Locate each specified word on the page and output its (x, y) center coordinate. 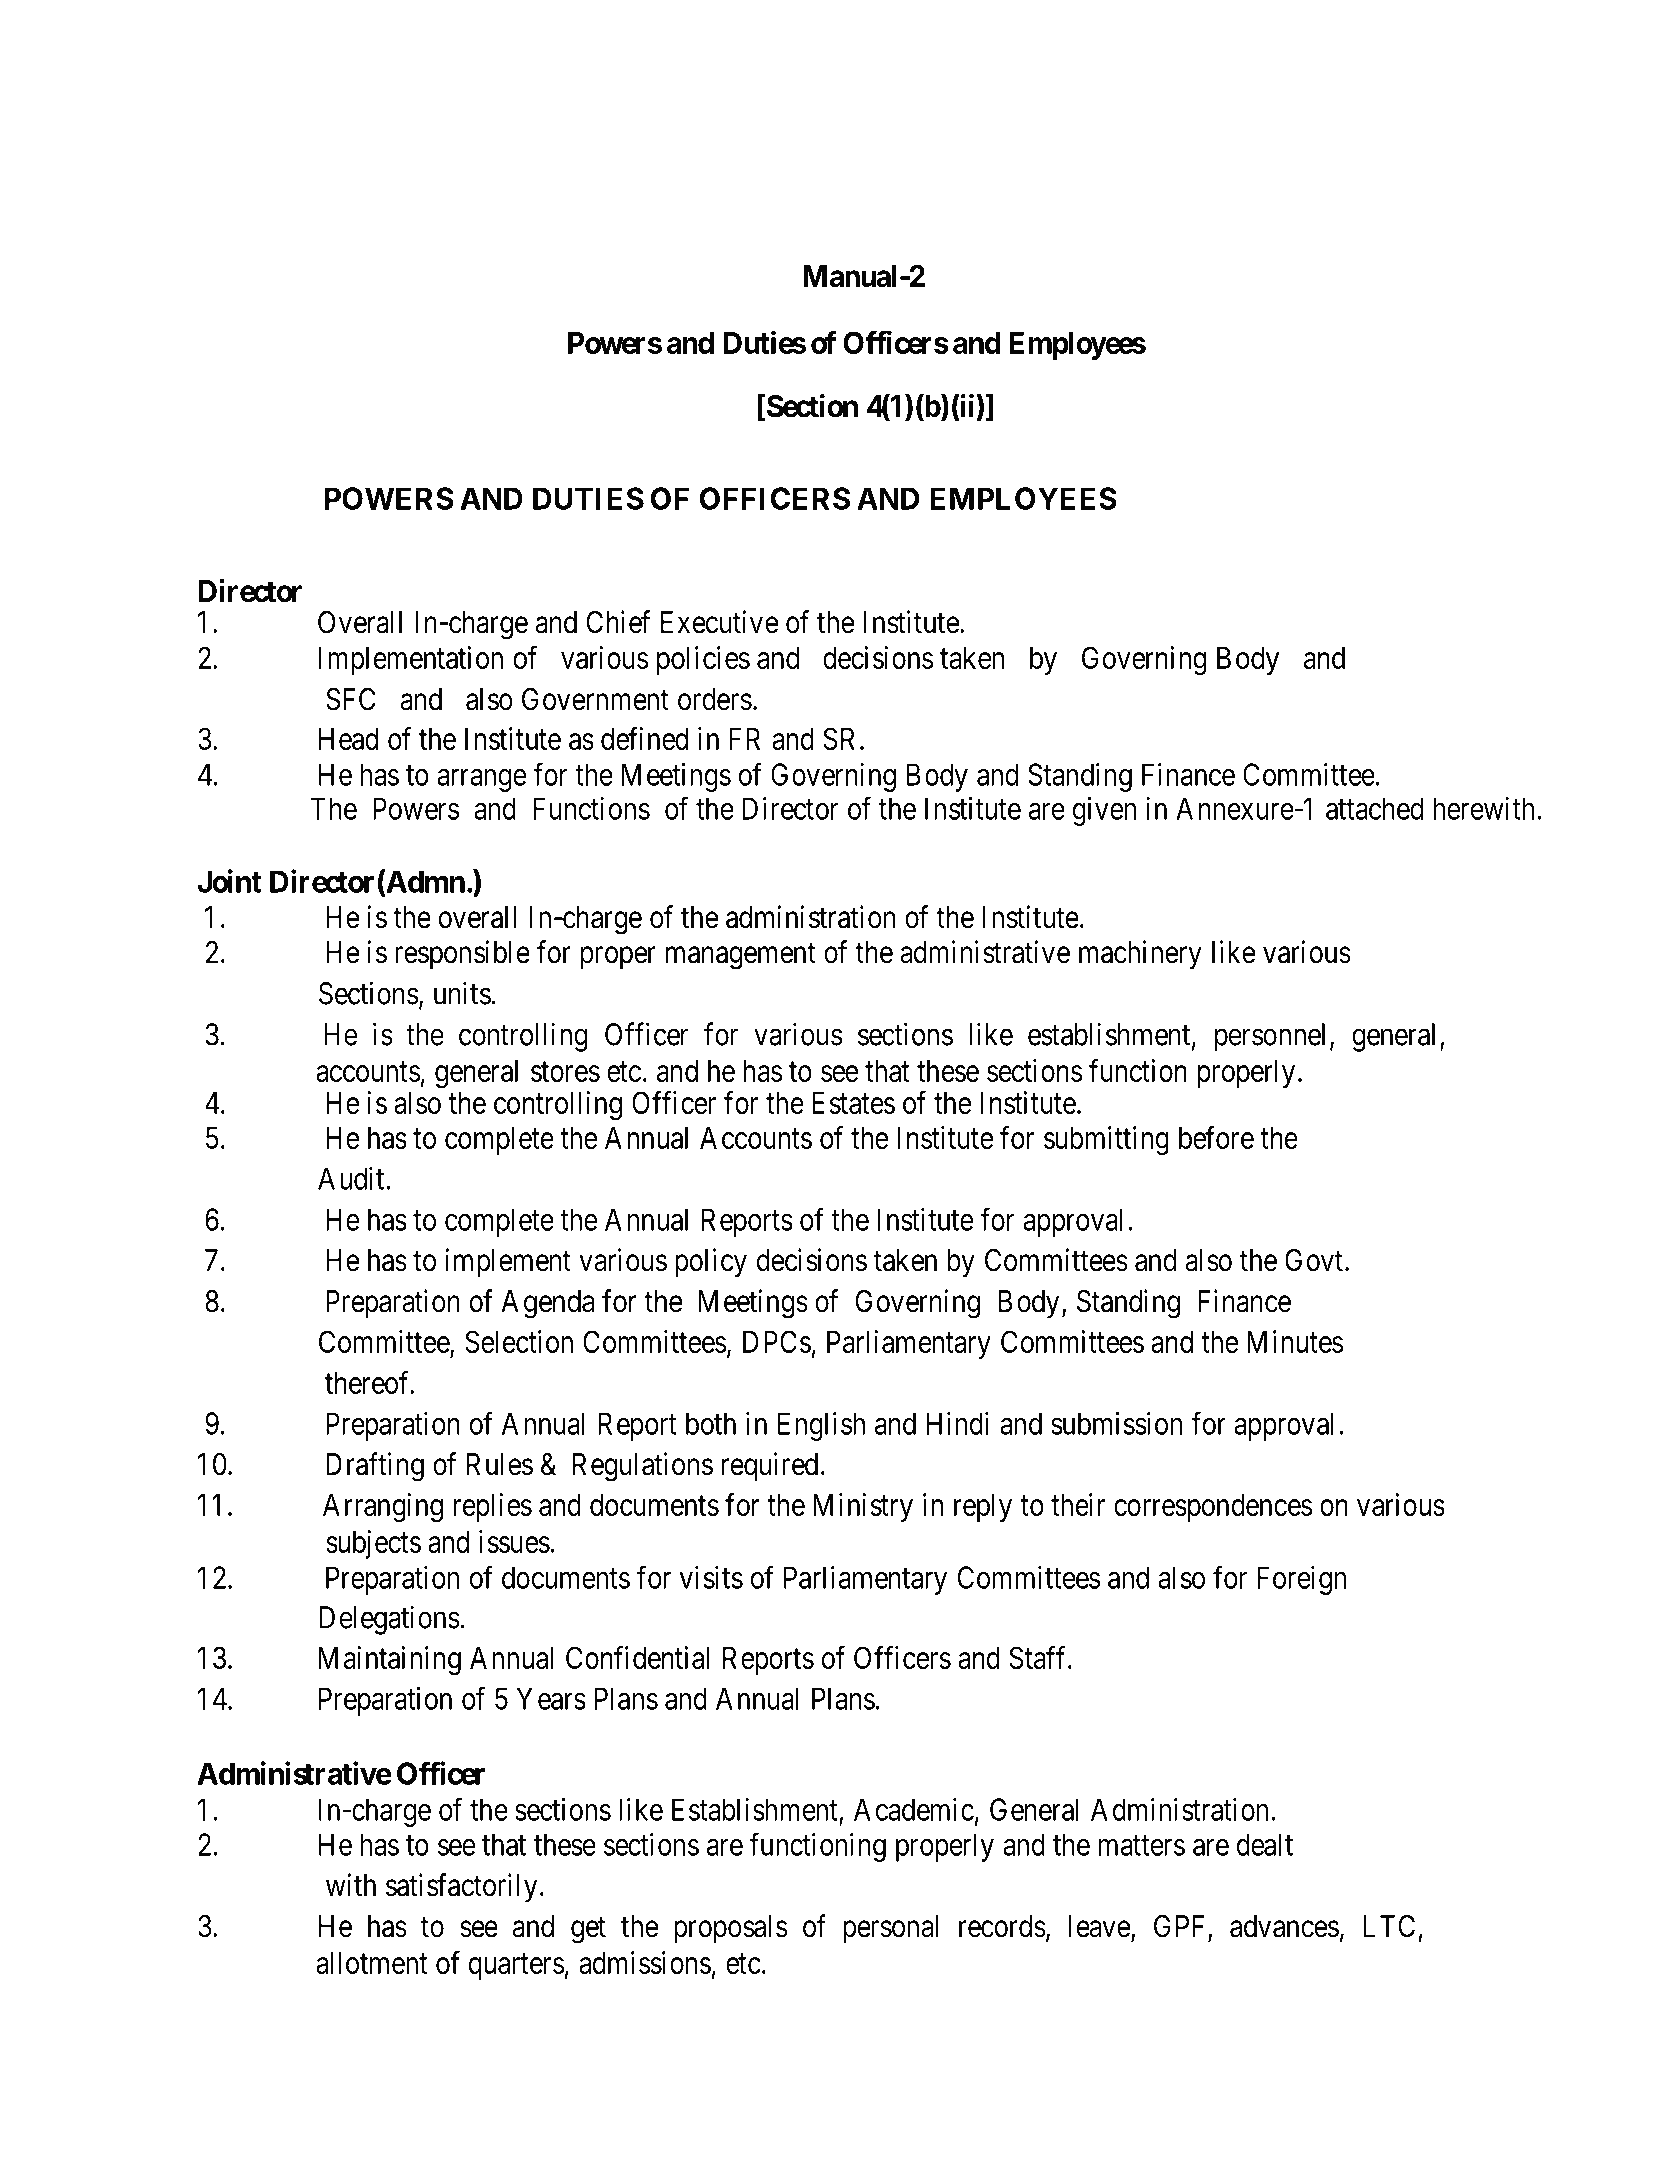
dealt (1265, 1844)
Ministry (863, 1507)
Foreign (1301, 1580)
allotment (371, 1962)
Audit (352, 1178)
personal (890, 1929)
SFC (351, 699)
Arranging (383, 1508)
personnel (1270, 1037)
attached (1375, 808)
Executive (719, 622)
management (741, 956)
